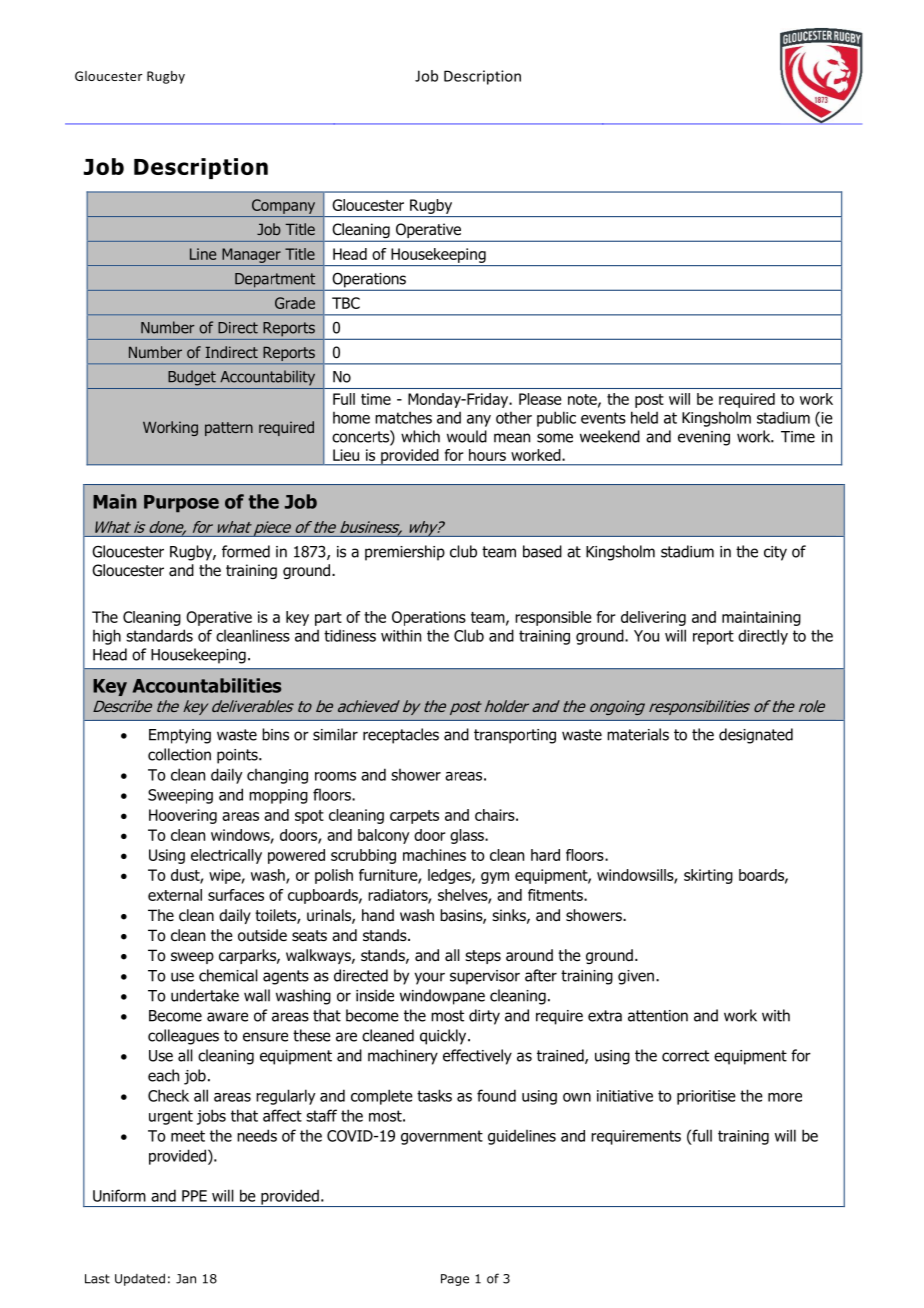 This image has width=924, height=1308. I want to click on held, so click(644, 417).
